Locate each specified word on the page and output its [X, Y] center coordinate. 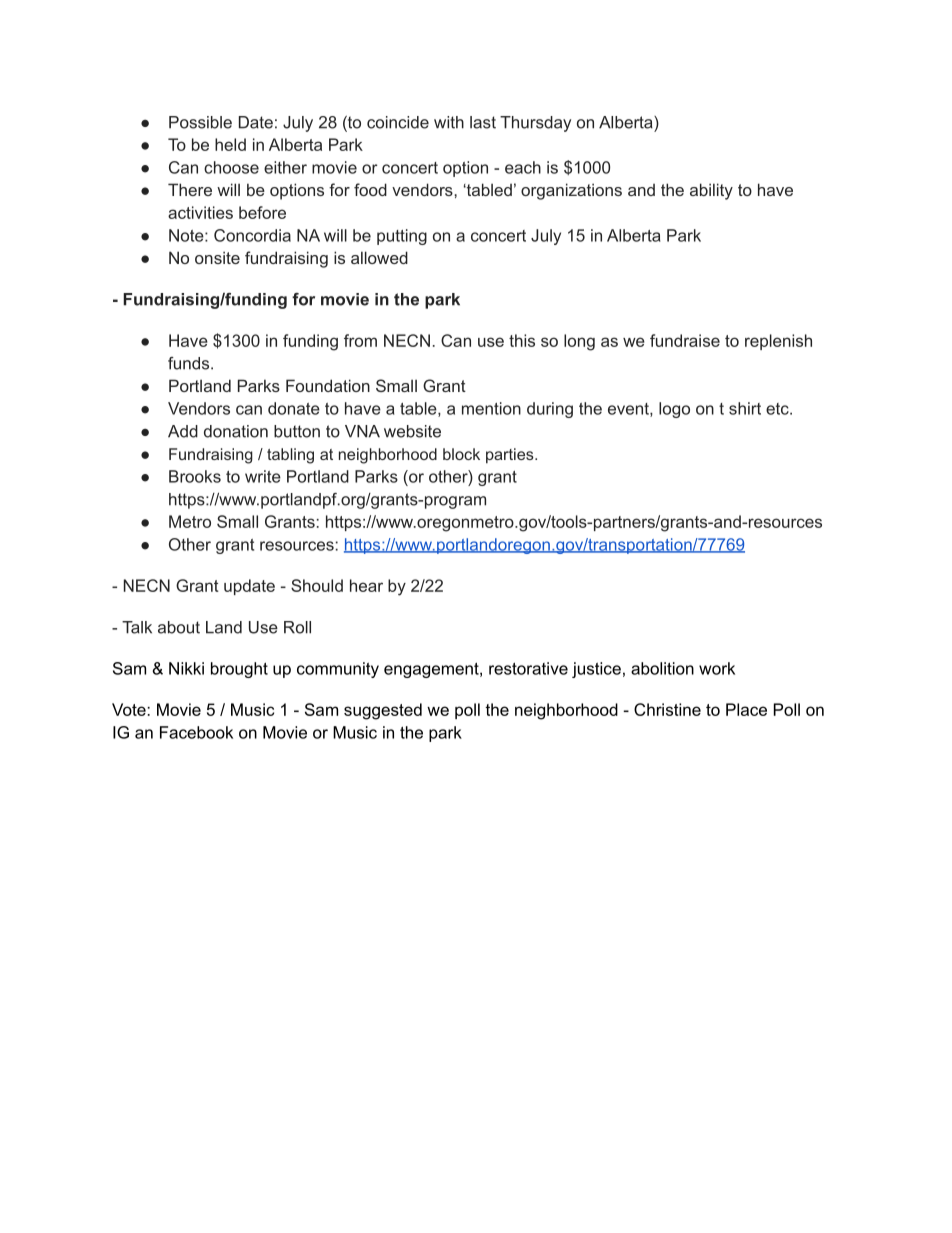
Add [183, 431]
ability [711, 191]
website [412, 431]
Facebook [196, 732]
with [449, 122]
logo [674, 410]
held [230, 144]
